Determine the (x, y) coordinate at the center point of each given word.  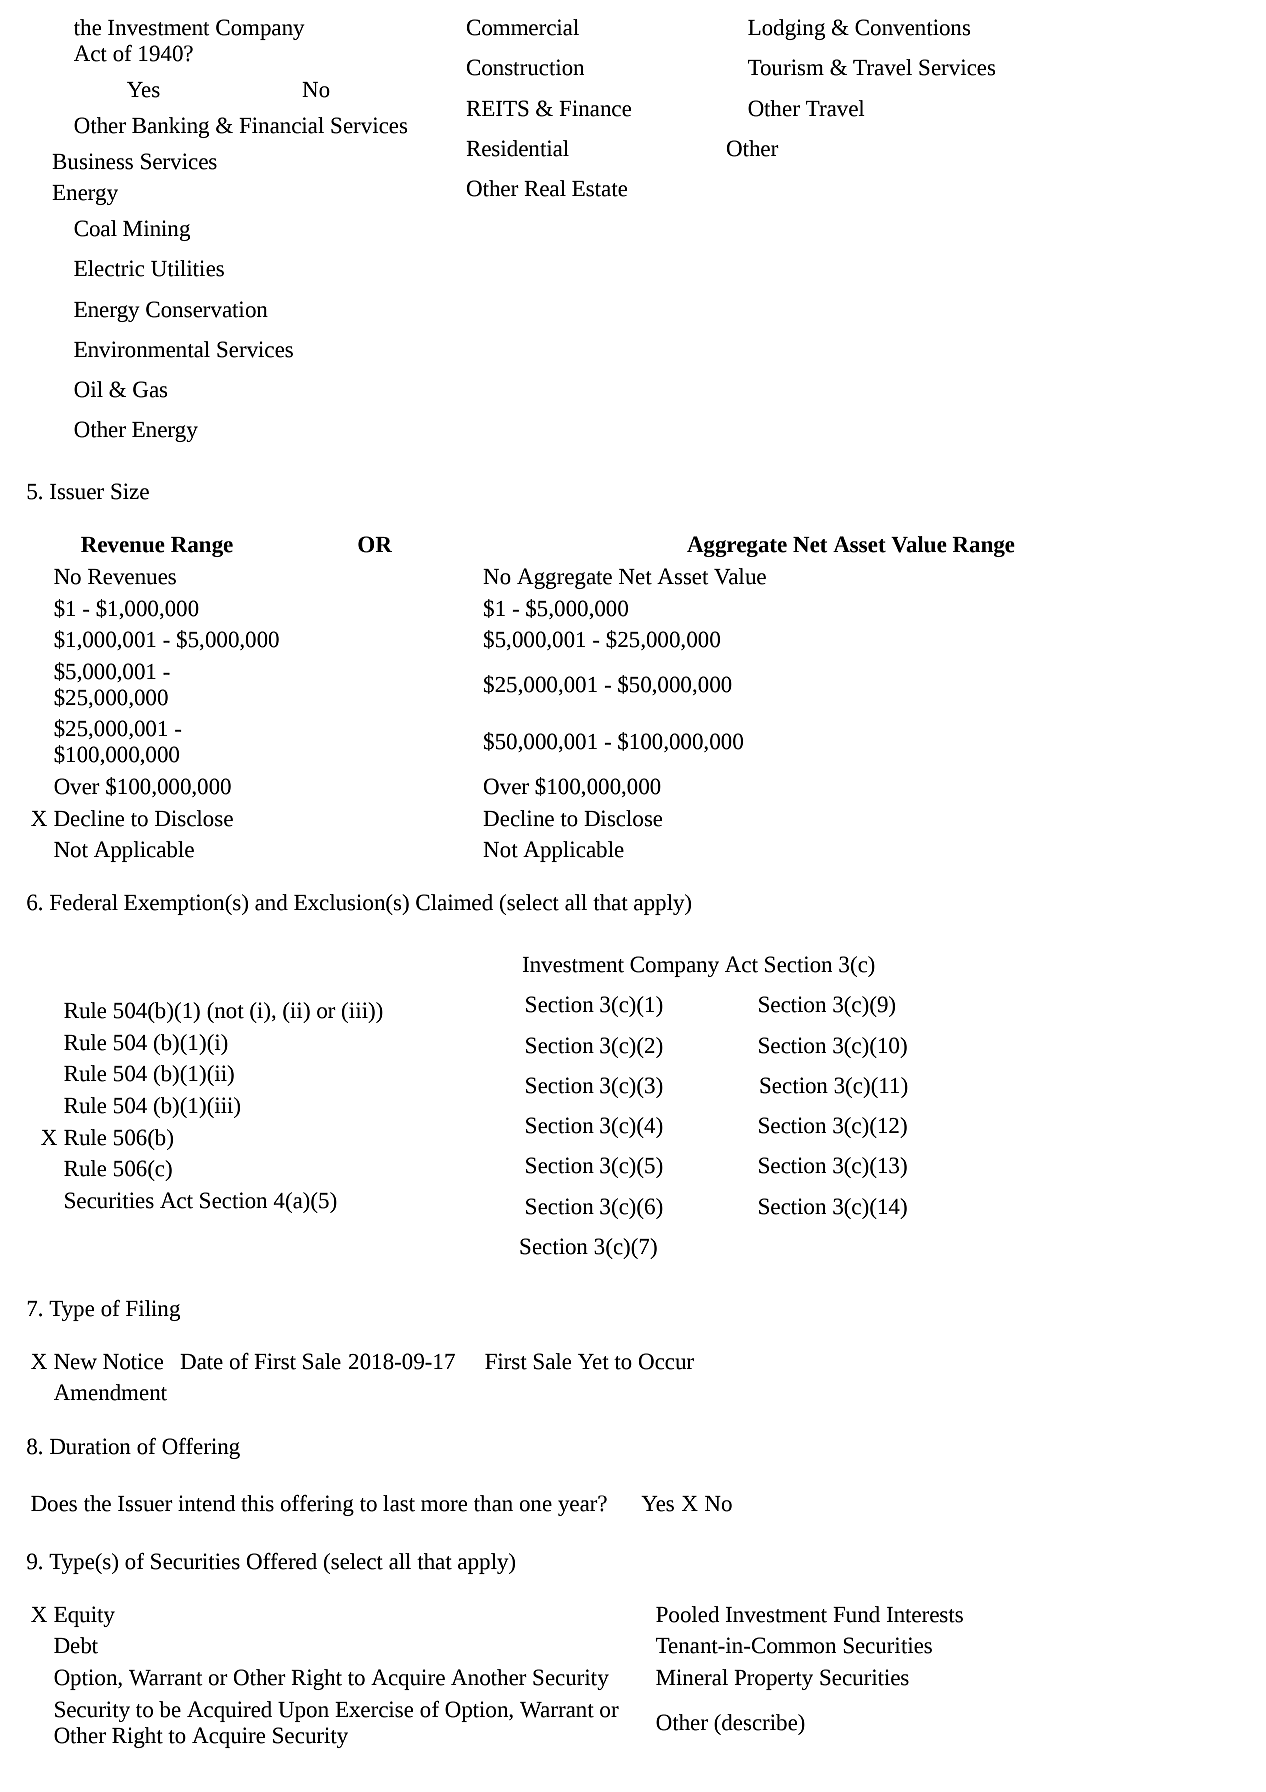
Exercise (374, 1709)
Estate (599, 189)
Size (130, 491)
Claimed (454, 902)
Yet (593, 1362)
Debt (76, 1645)
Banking (170, 127)
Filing (153, 1310)
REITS (497, 108)
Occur (666, 1361)
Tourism (786, 67)
